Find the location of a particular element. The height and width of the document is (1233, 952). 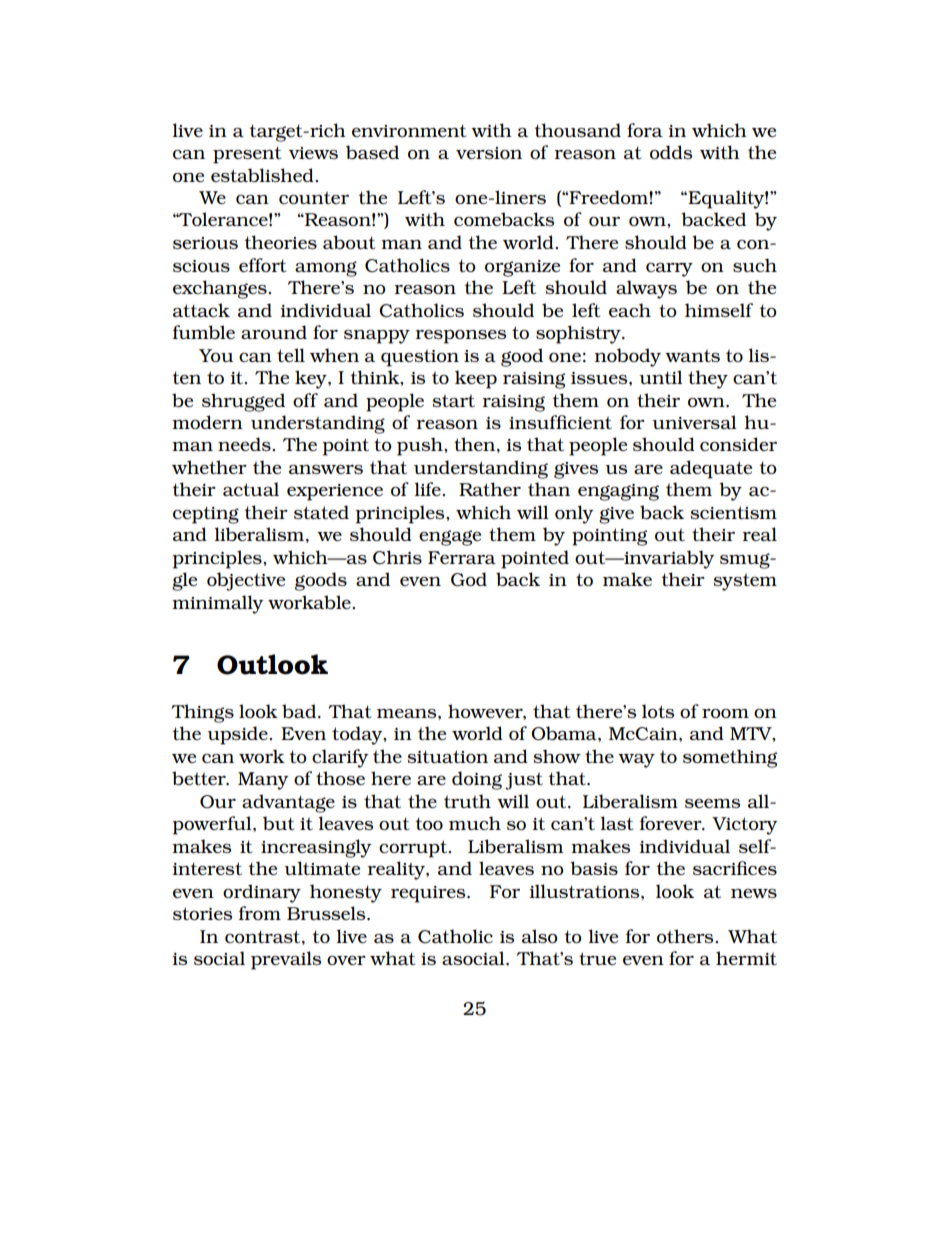

means is located at coordinates (408, 713).
